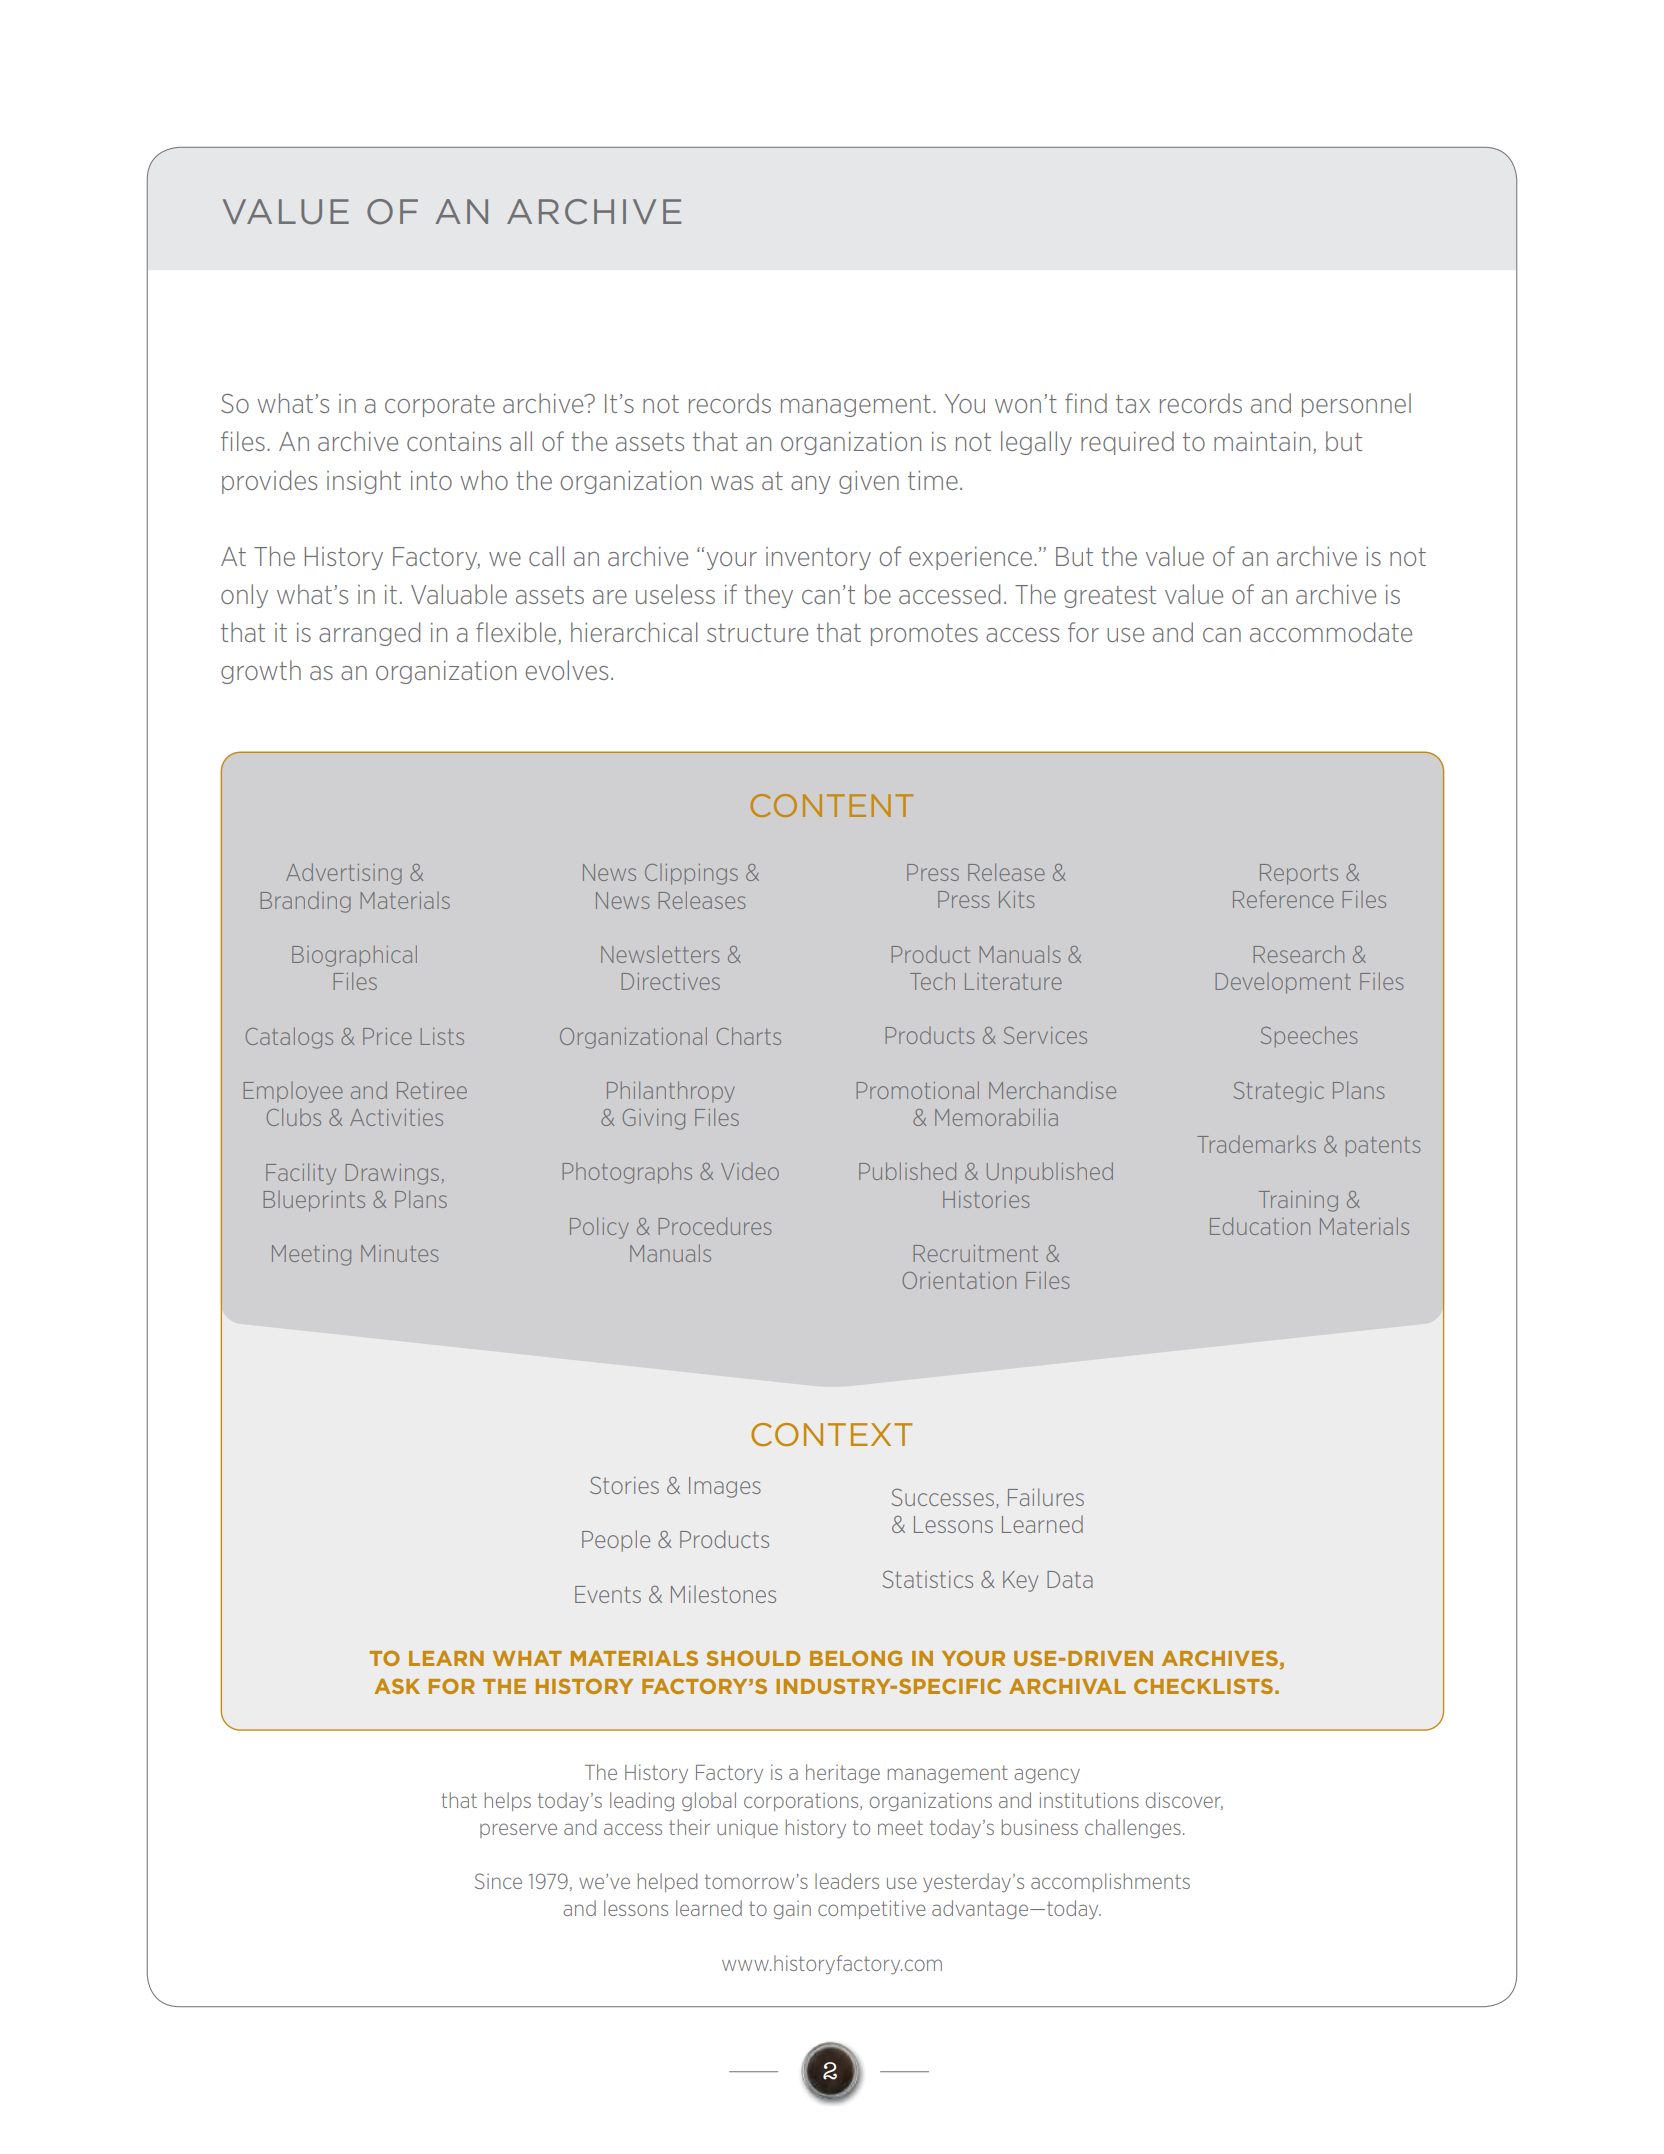 This page has width=1664, height=2154. What do you see at coordinates (1256, 1144) in the page?
I see `Trademarks` at bounding box center [1256, 1144].
